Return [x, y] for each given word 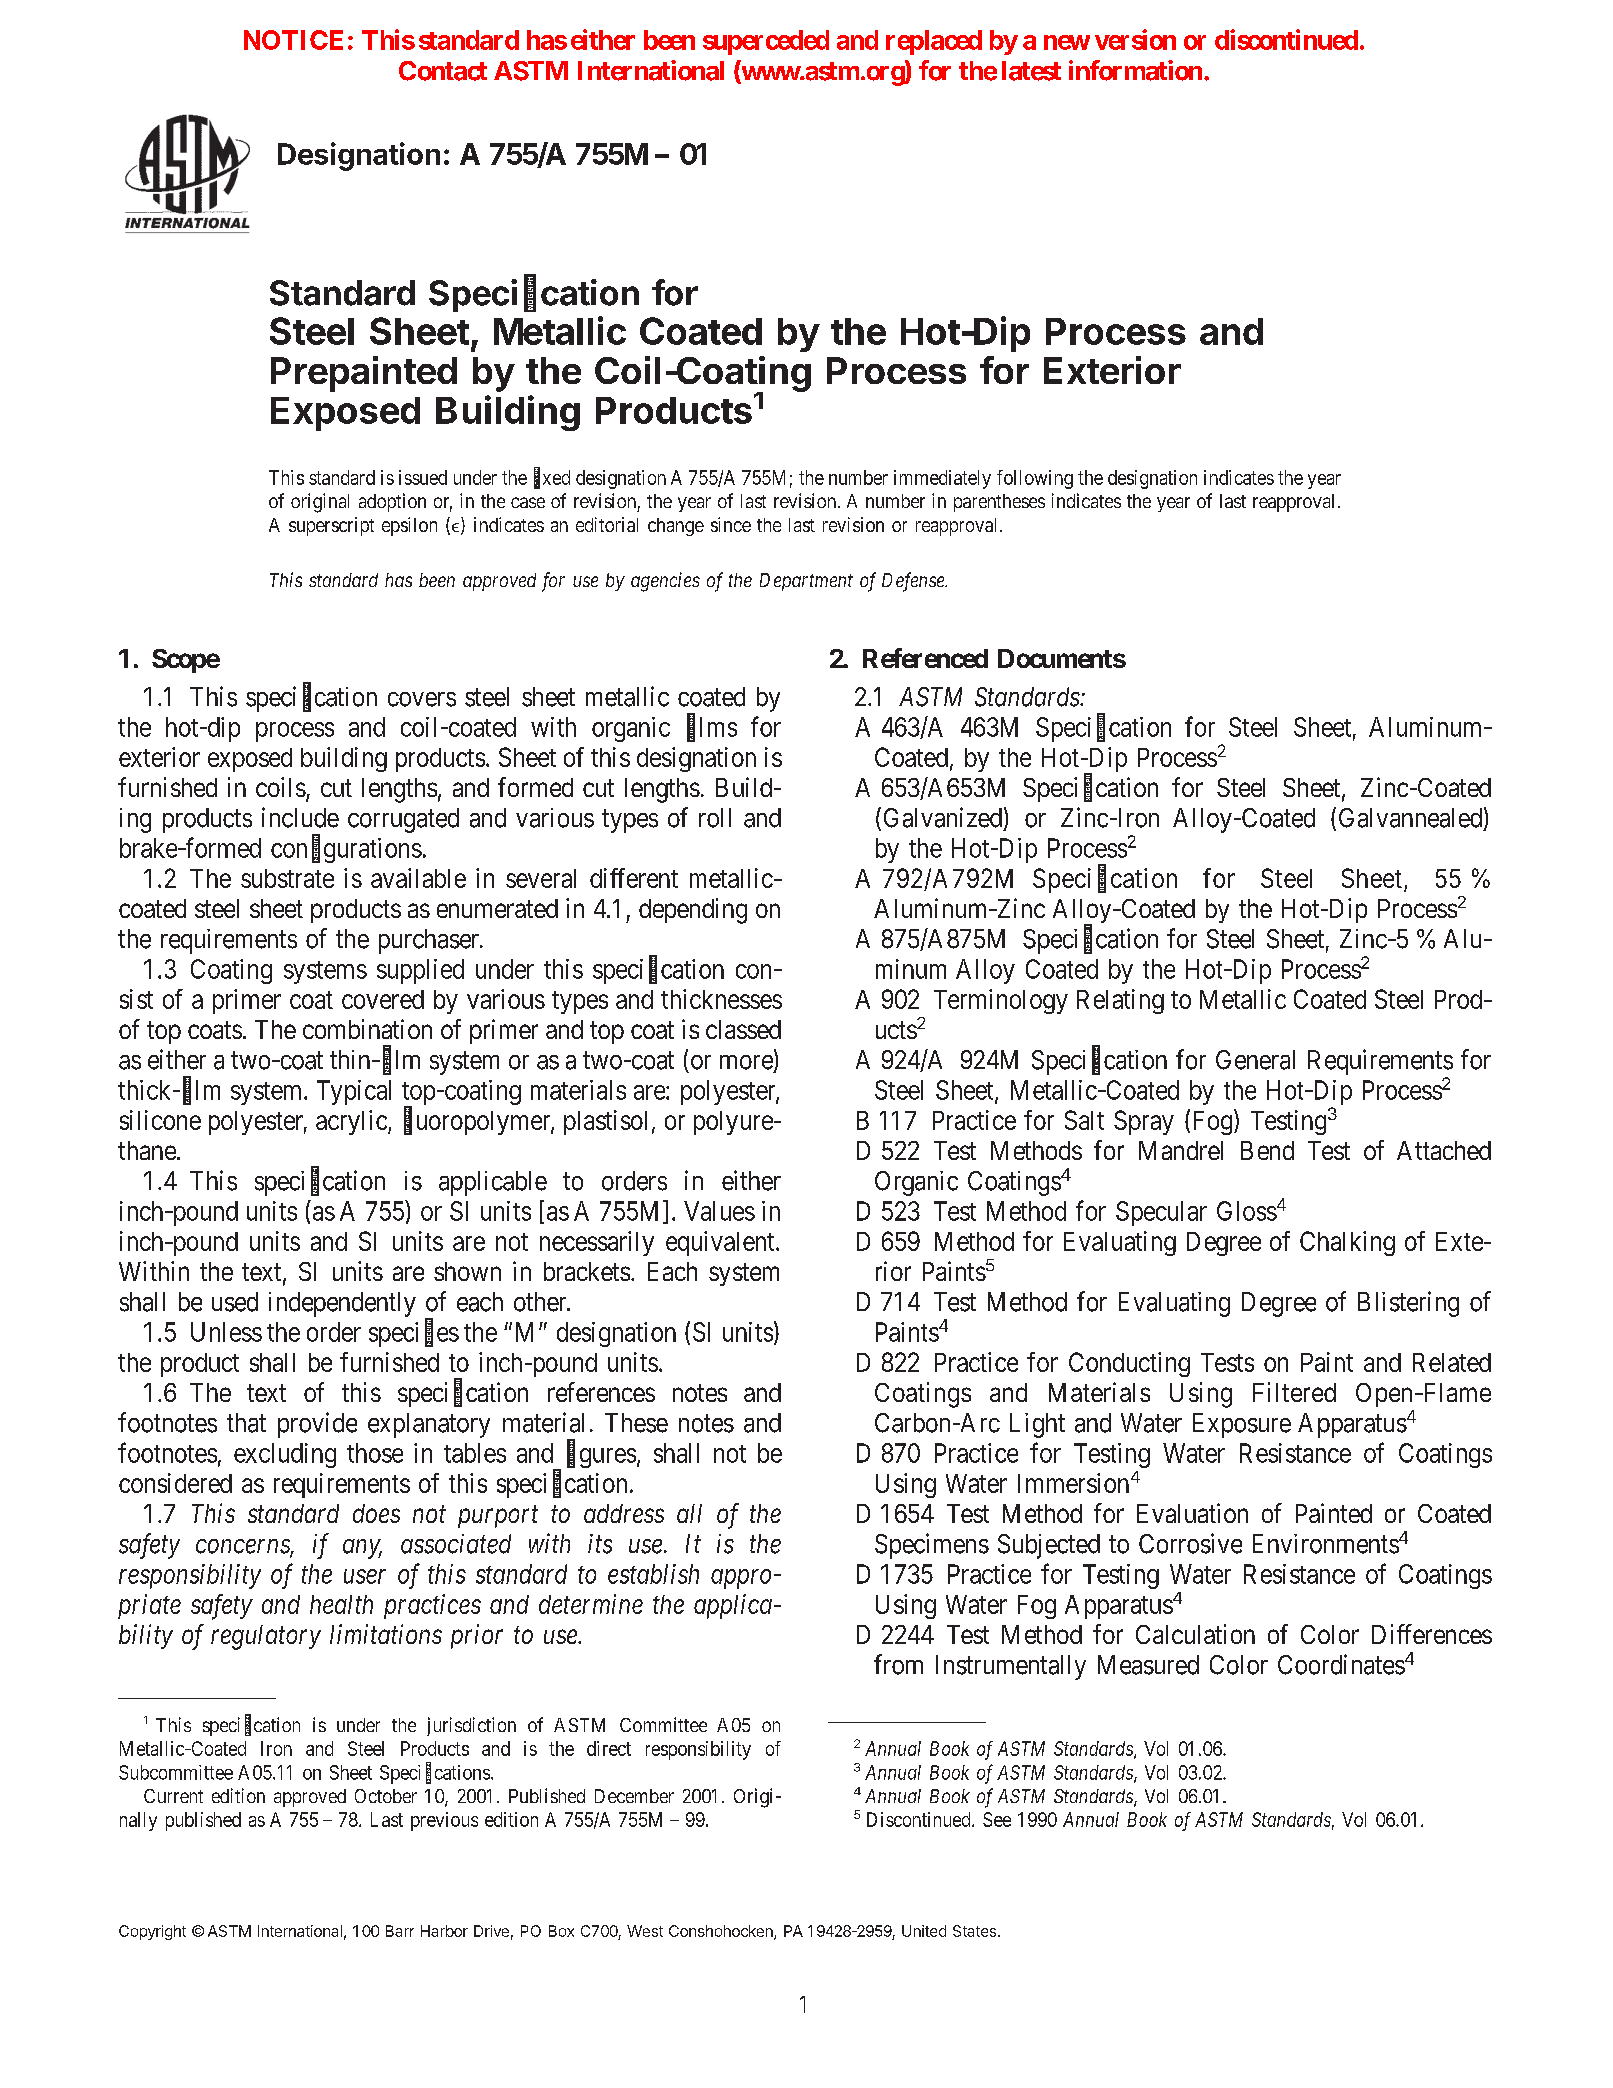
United [924, 1931]
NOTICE [293, 40]
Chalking [1347, 1243]
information [1135, 70]
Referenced [925, 658]
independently [342, 1304]
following [1035, 479]
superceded [766, 42]
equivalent [721, 1243]
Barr [400, 1931]
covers [422, 699]
